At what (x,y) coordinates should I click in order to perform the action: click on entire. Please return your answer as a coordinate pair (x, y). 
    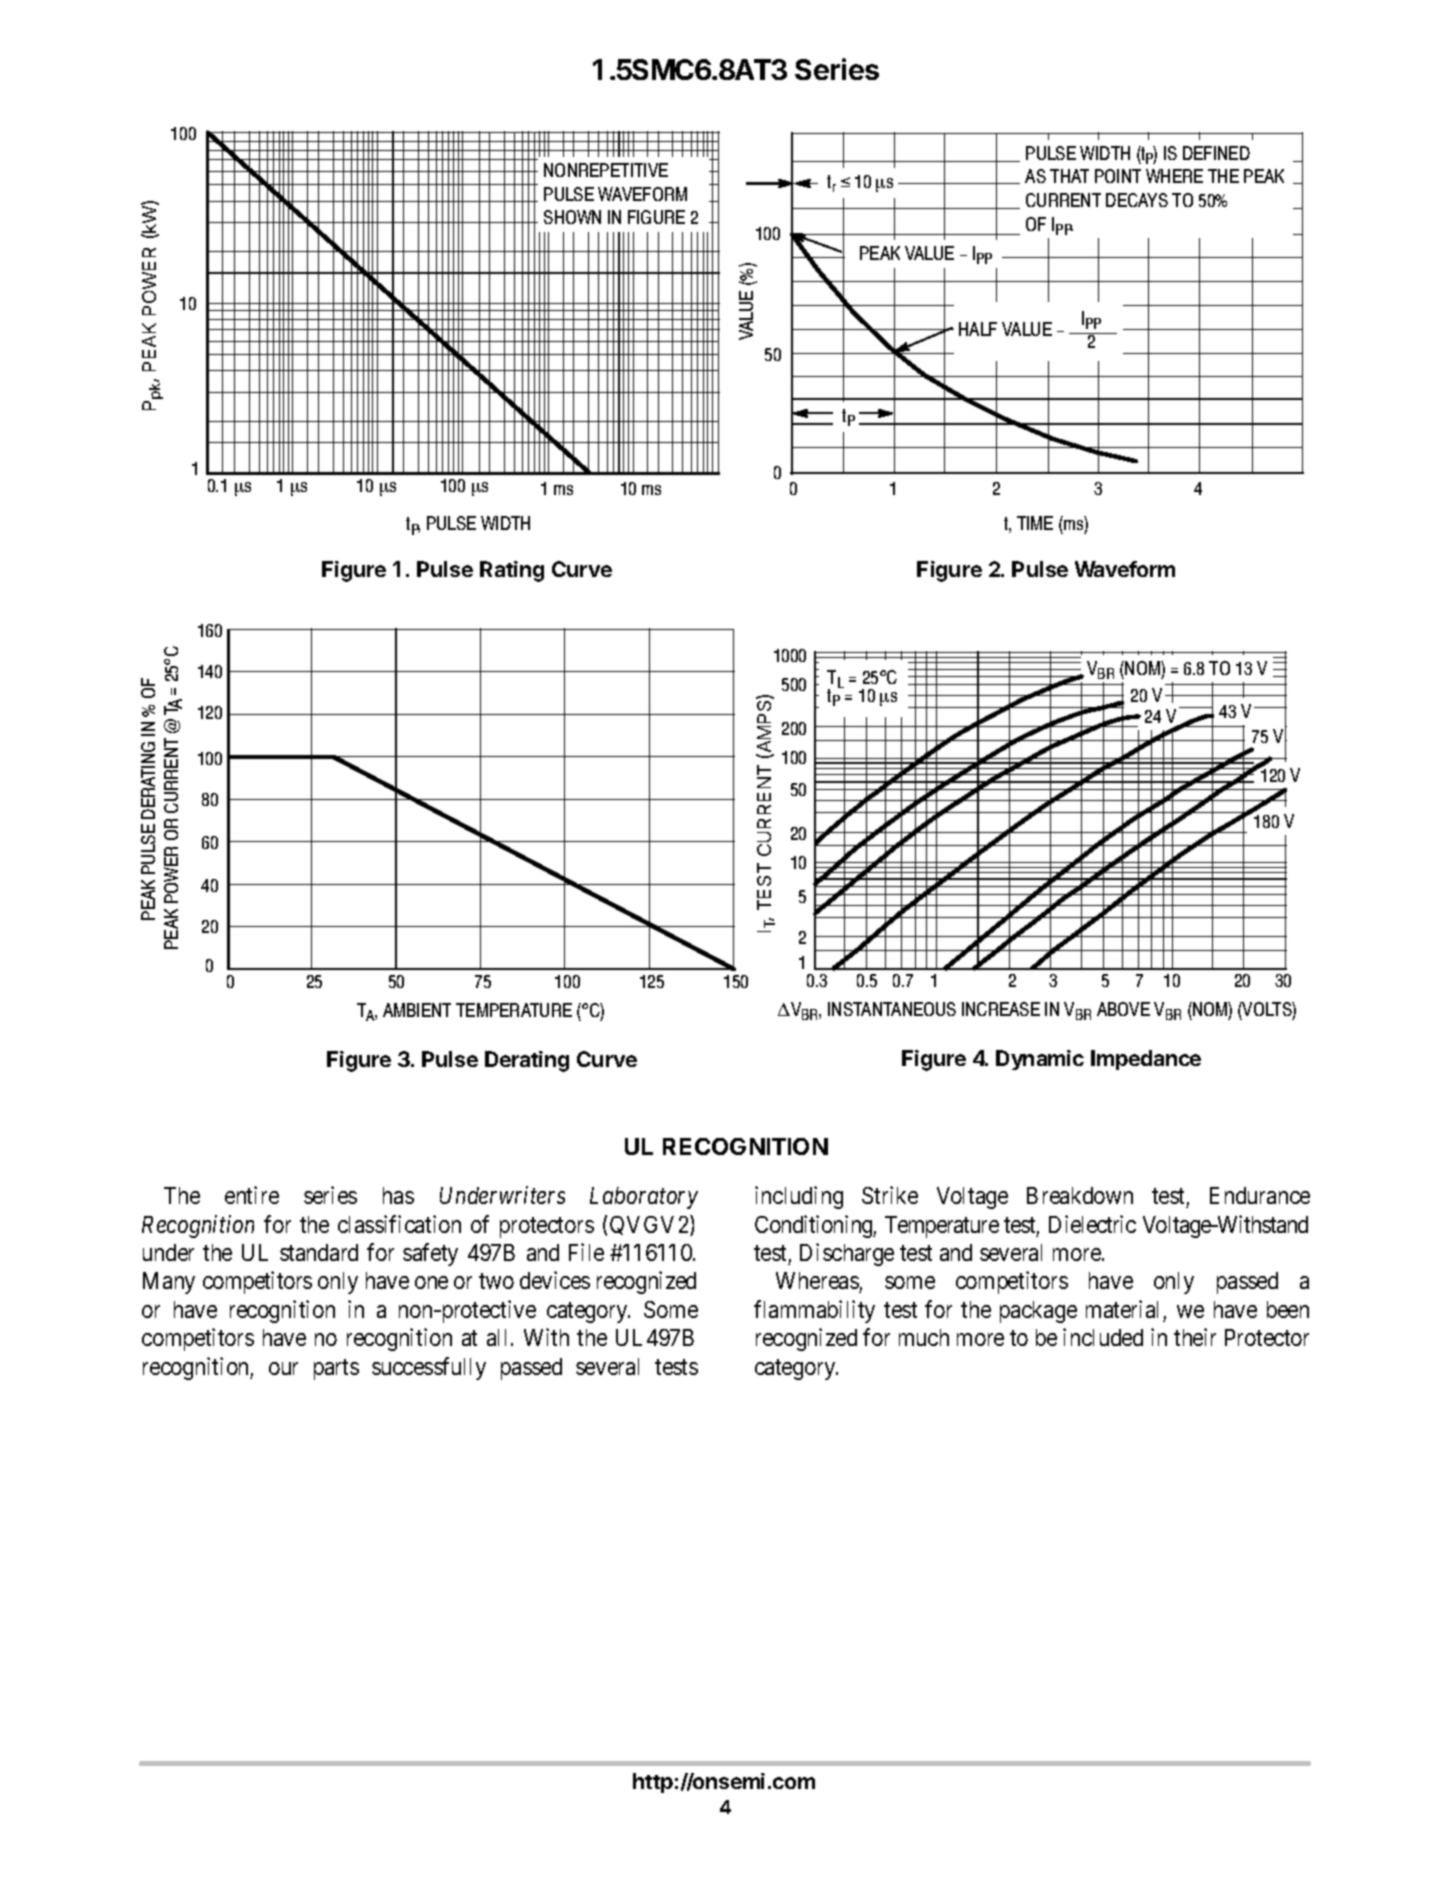
    Looking at the image, I should click on (252, 1195).
